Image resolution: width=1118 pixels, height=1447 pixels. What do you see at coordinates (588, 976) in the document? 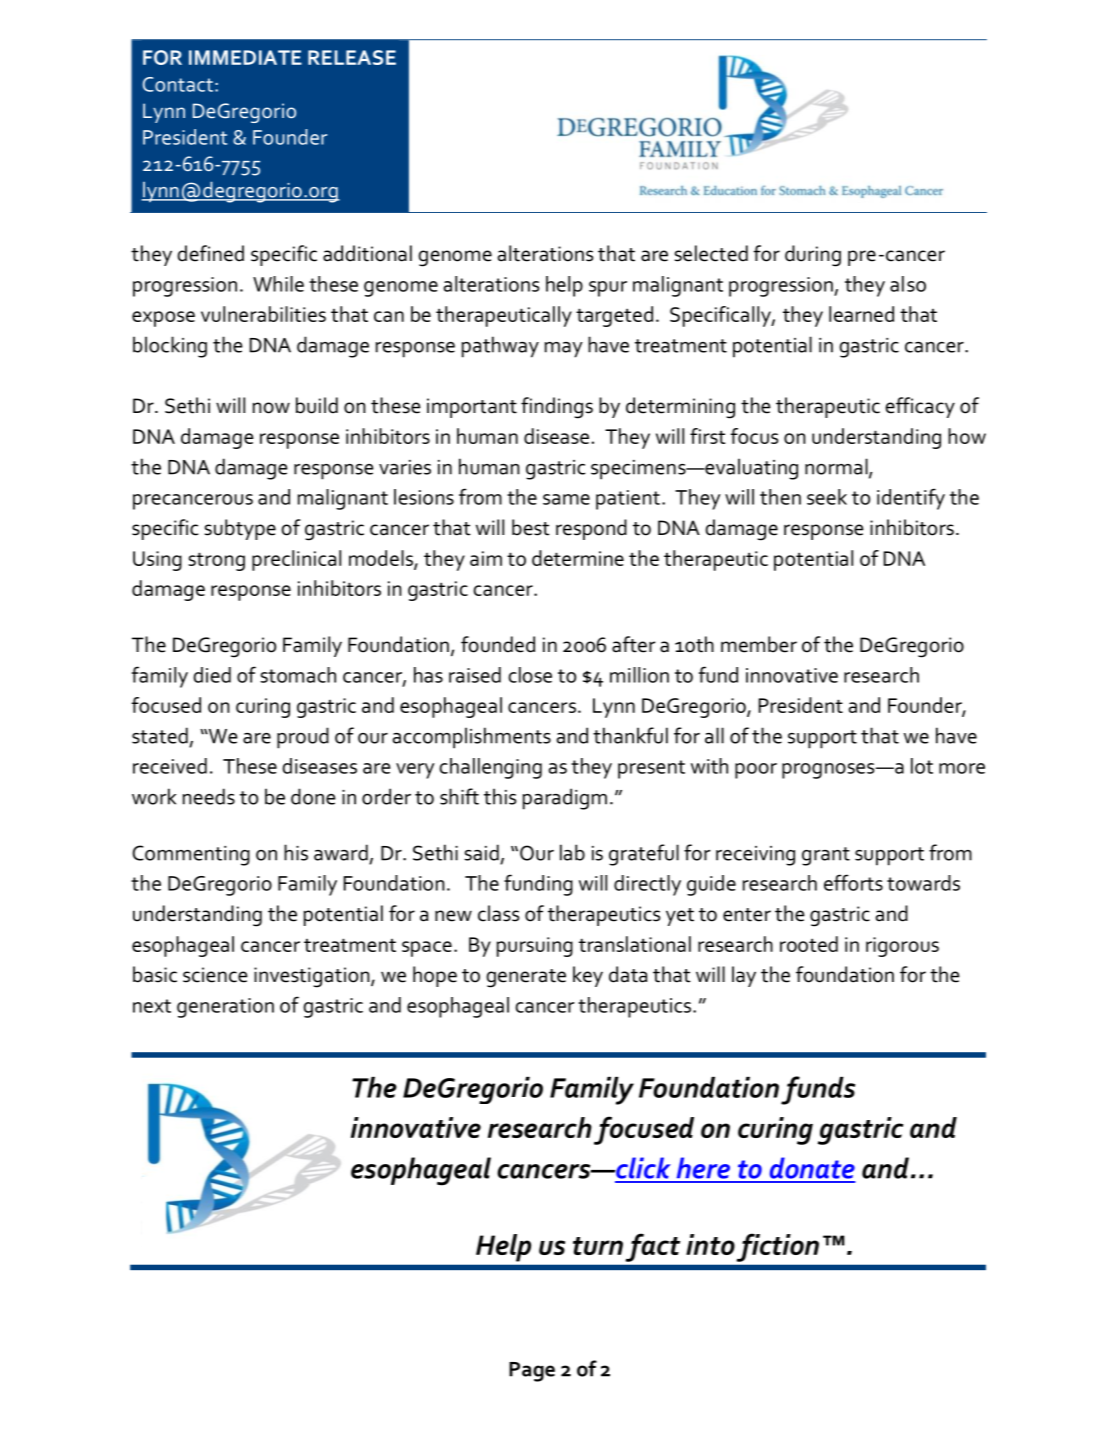
I see `key` at bounding box center [588, 976].
